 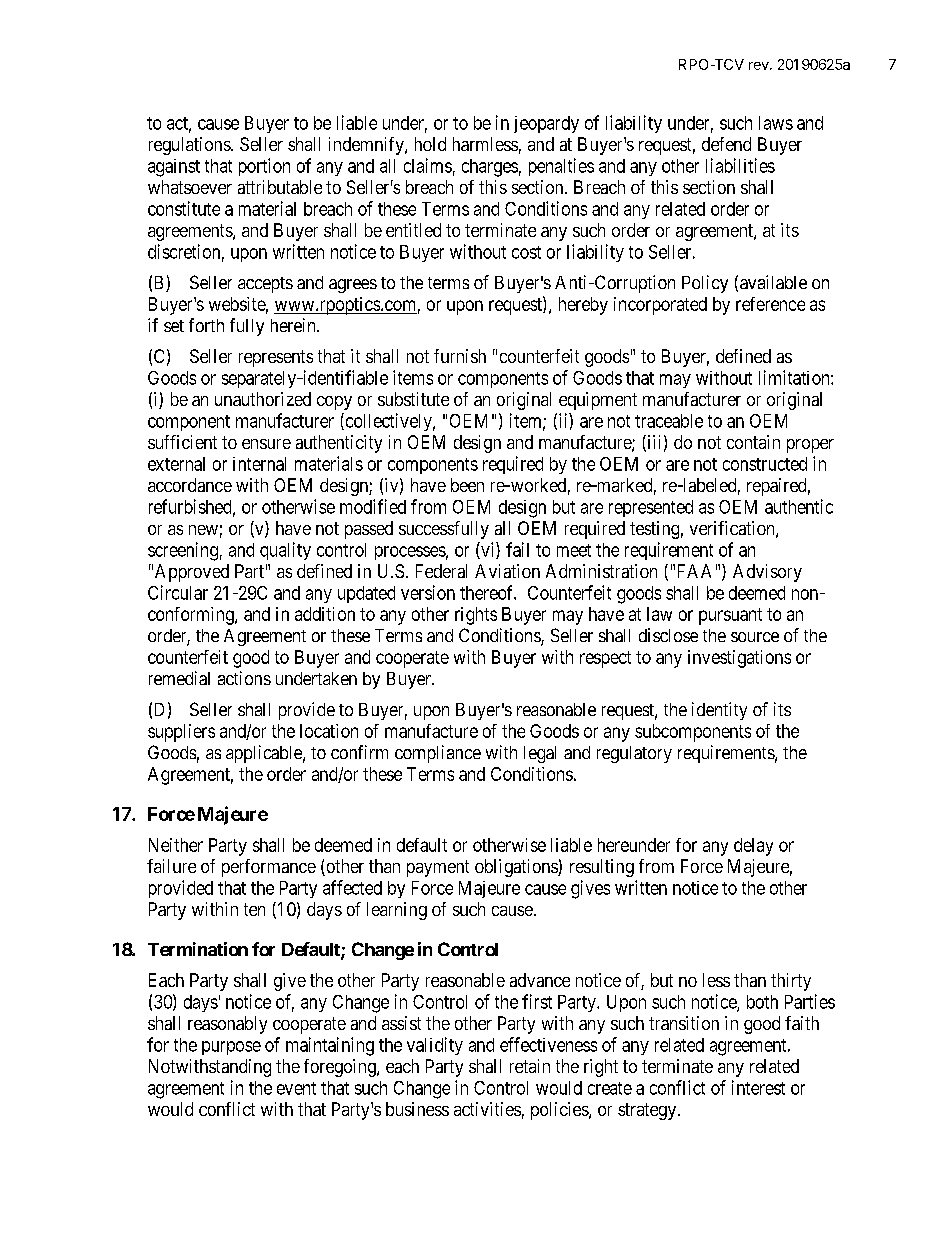 What do you see at coordinates (264, 167) in the page?
I see `portion` at bounding box center [264, 167].
